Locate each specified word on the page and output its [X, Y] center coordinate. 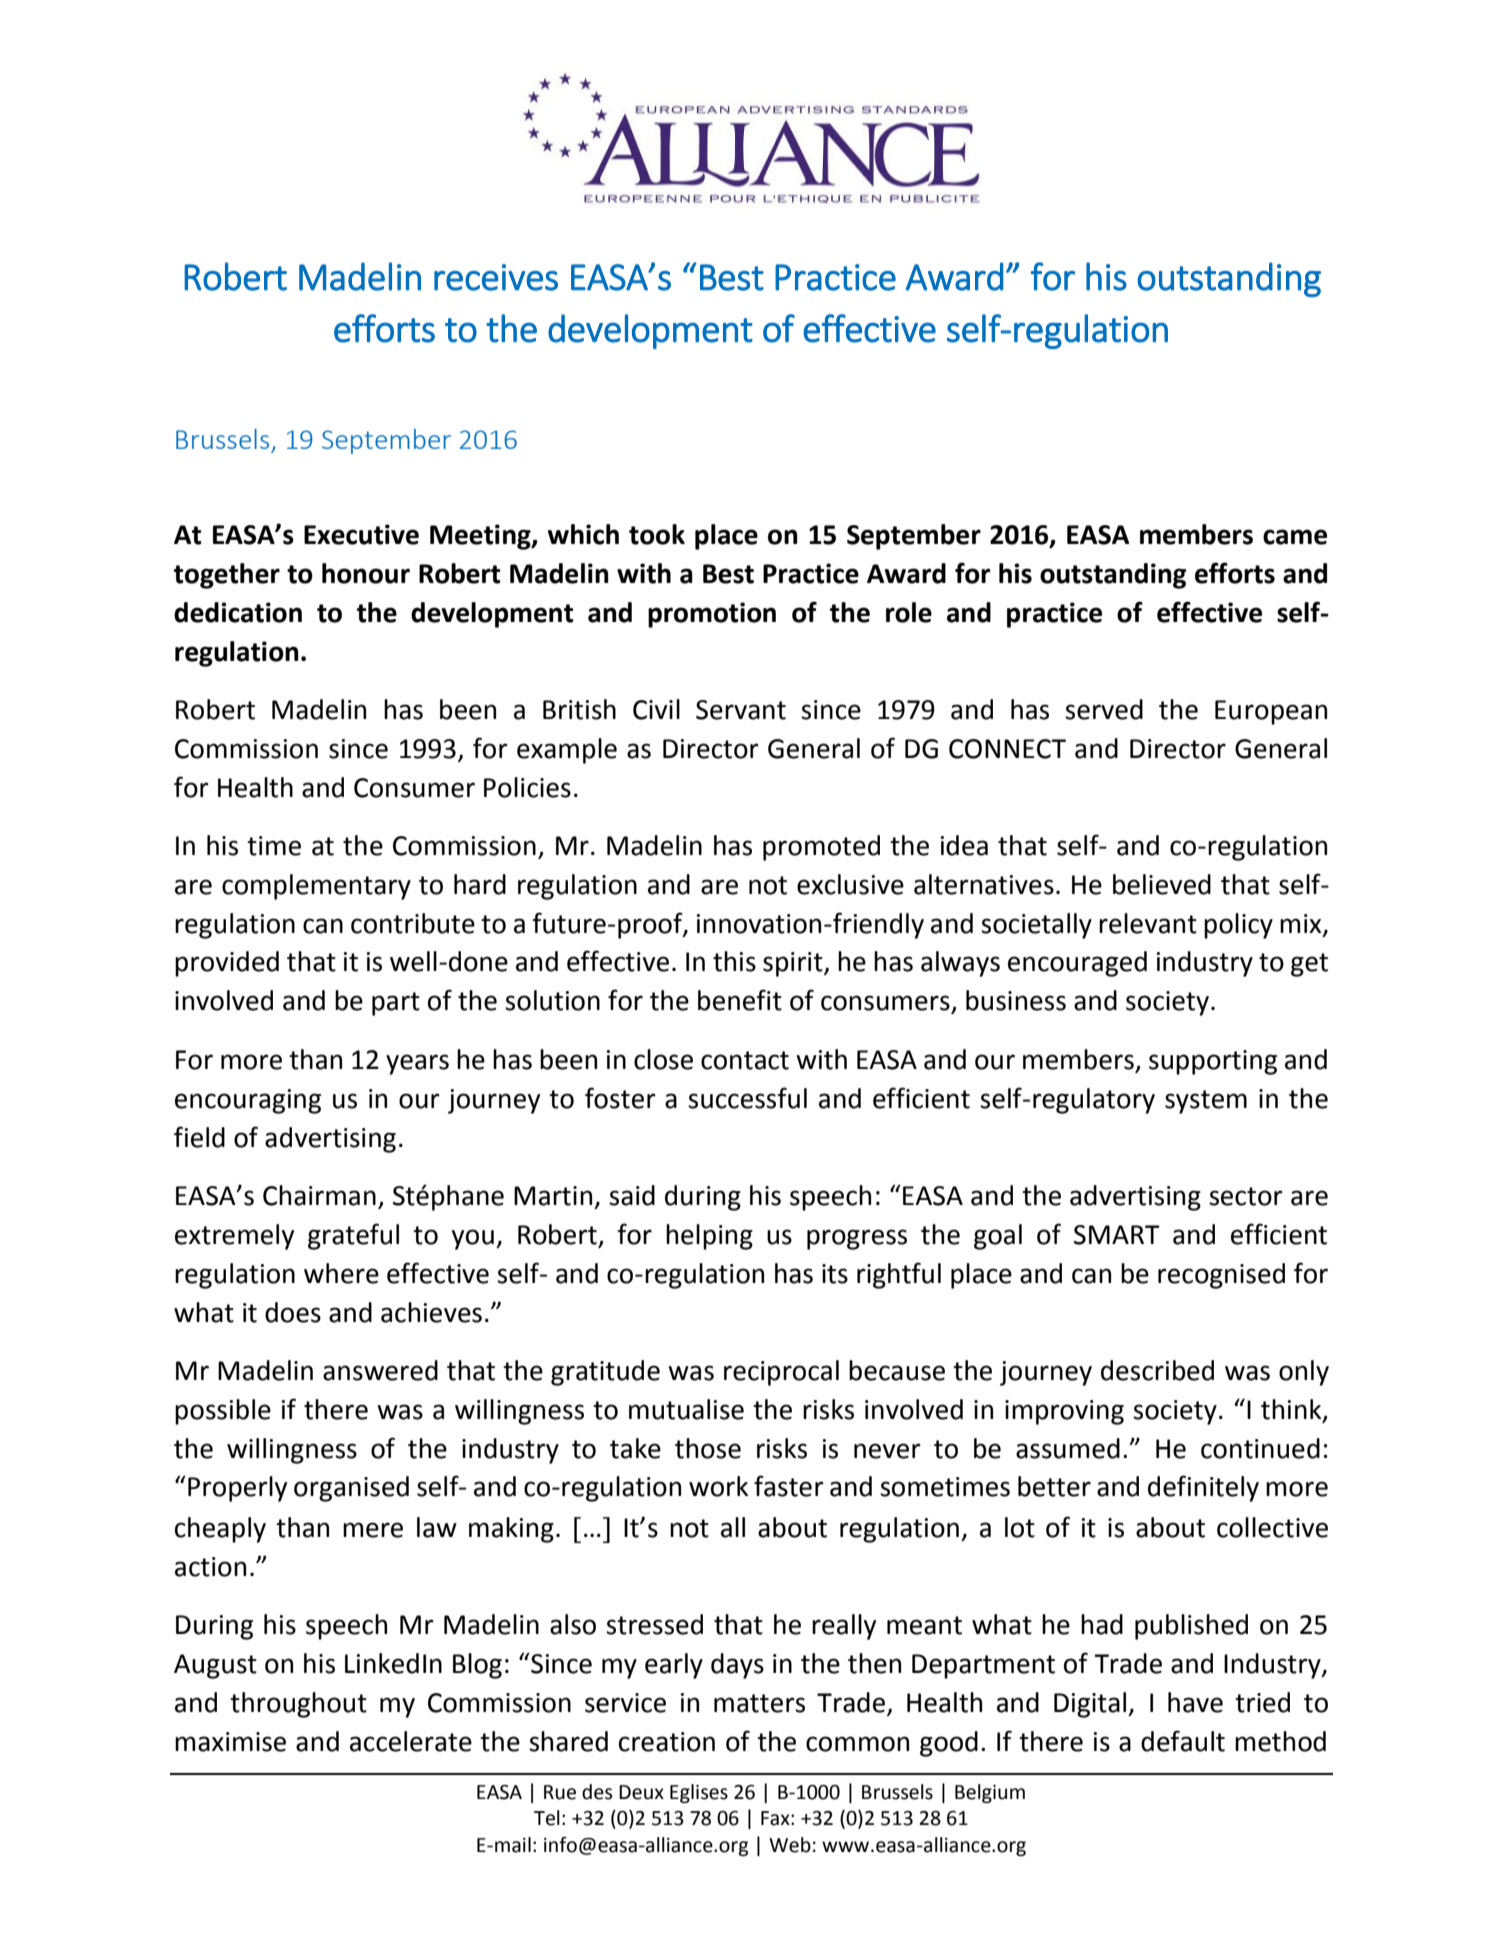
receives [496, 277]
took [657, 534]
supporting [1213, 1062]
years [417, 1064]
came [1295, 537]
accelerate [411, 1741]
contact [745, 1060]
